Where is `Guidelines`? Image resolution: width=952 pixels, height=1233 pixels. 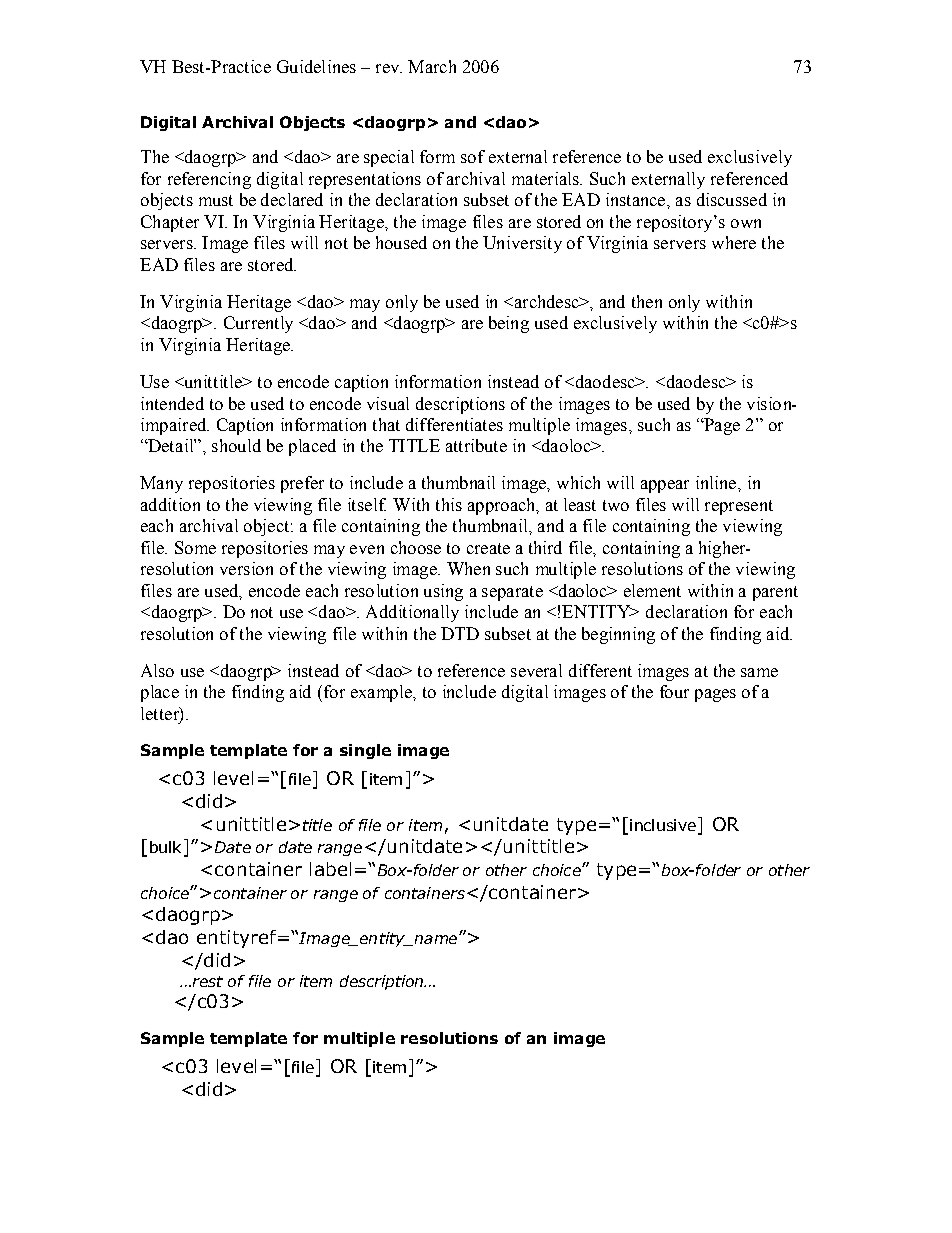 Guidelines is located at coordinates (316, 66).
